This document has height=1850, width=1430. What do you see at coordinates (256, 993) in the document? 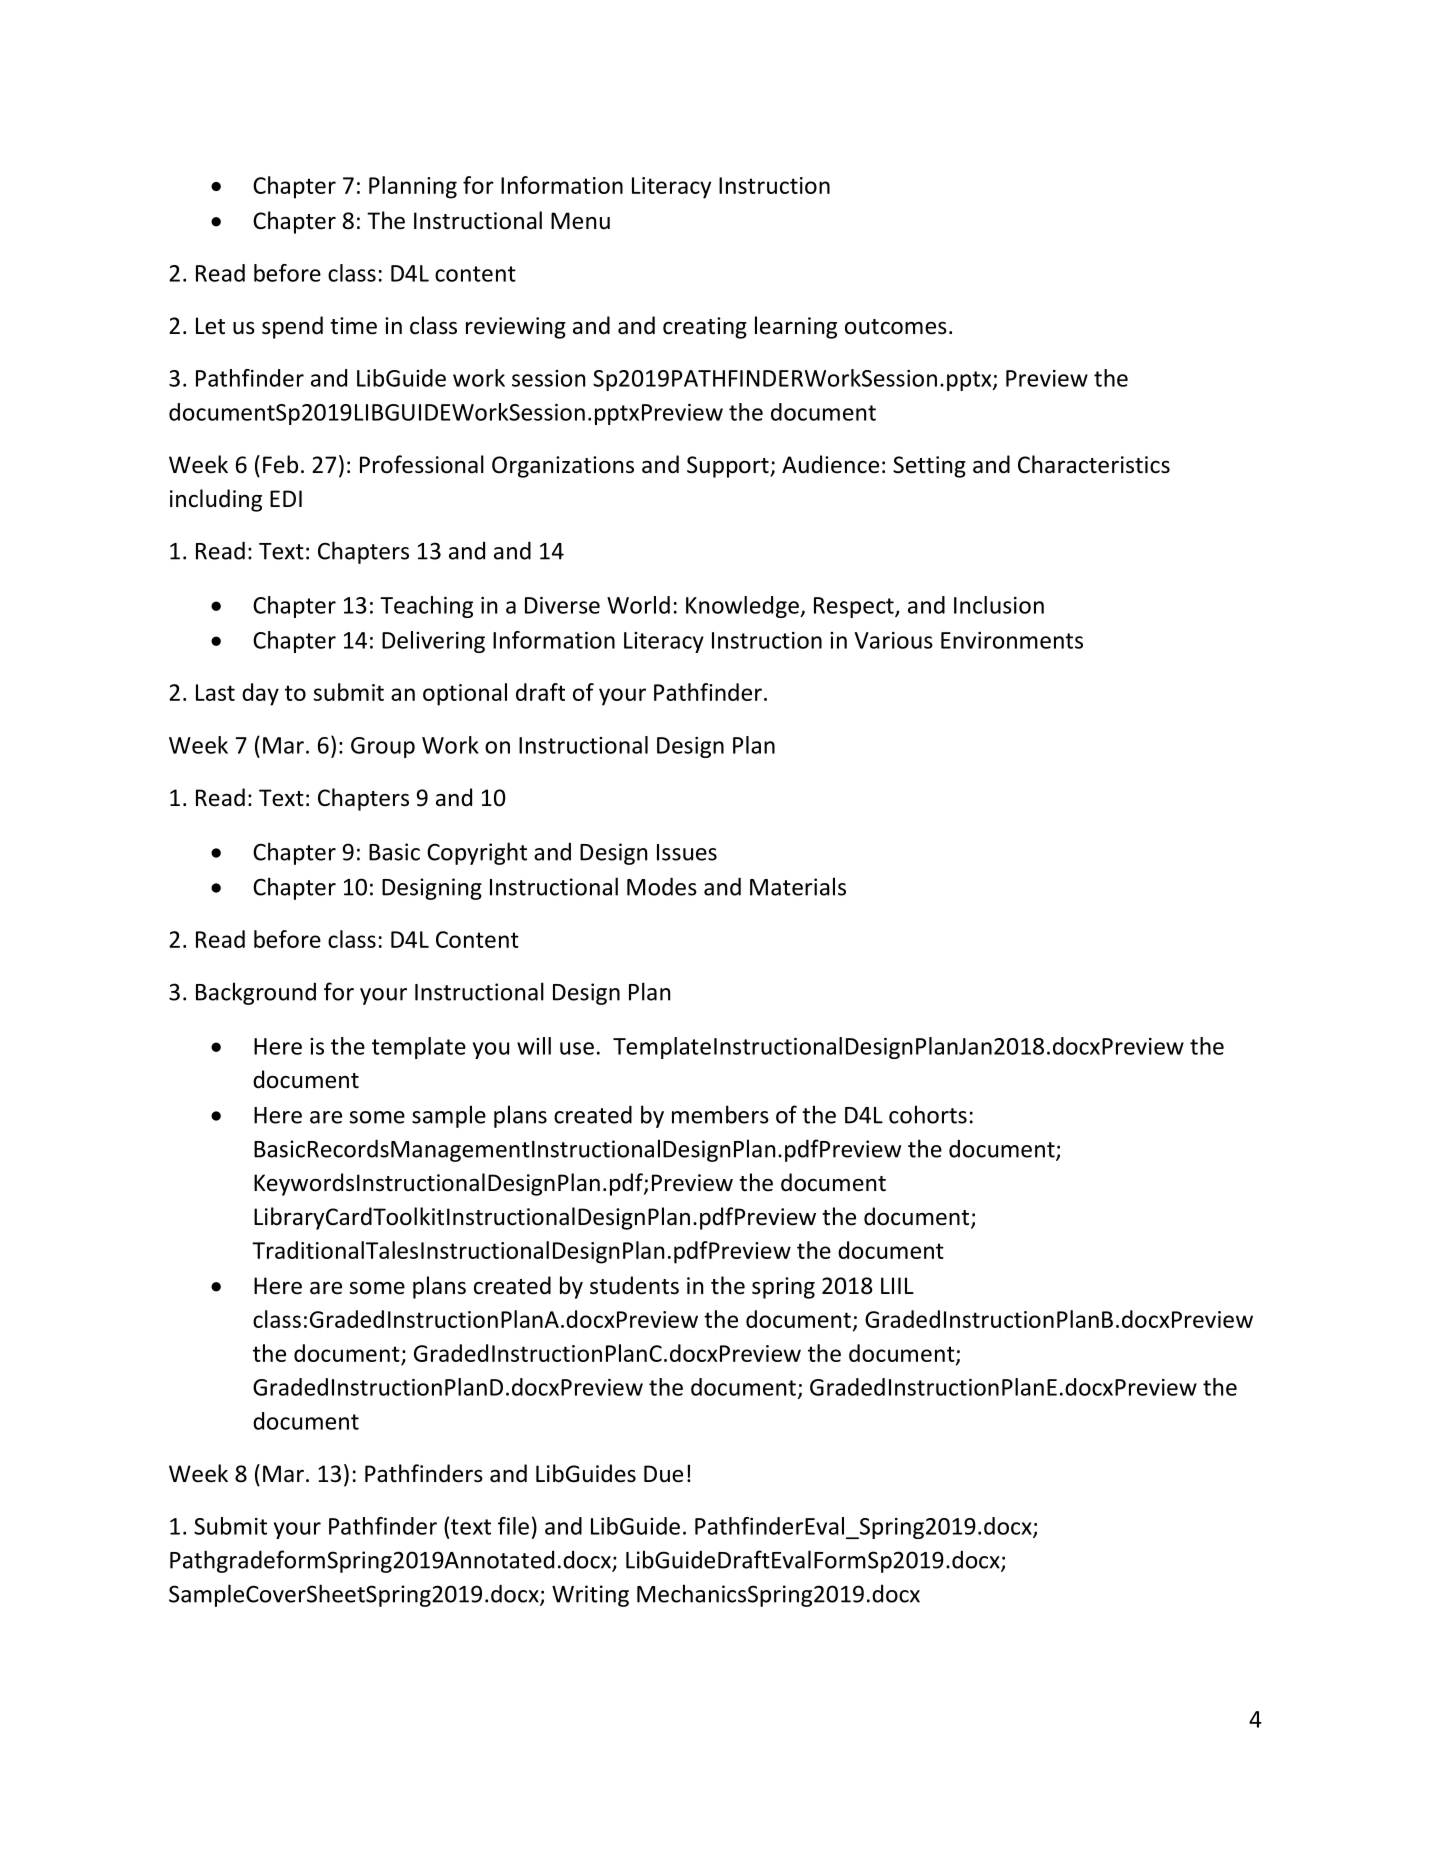
I see `Background` at bounding box center [256, 993].
